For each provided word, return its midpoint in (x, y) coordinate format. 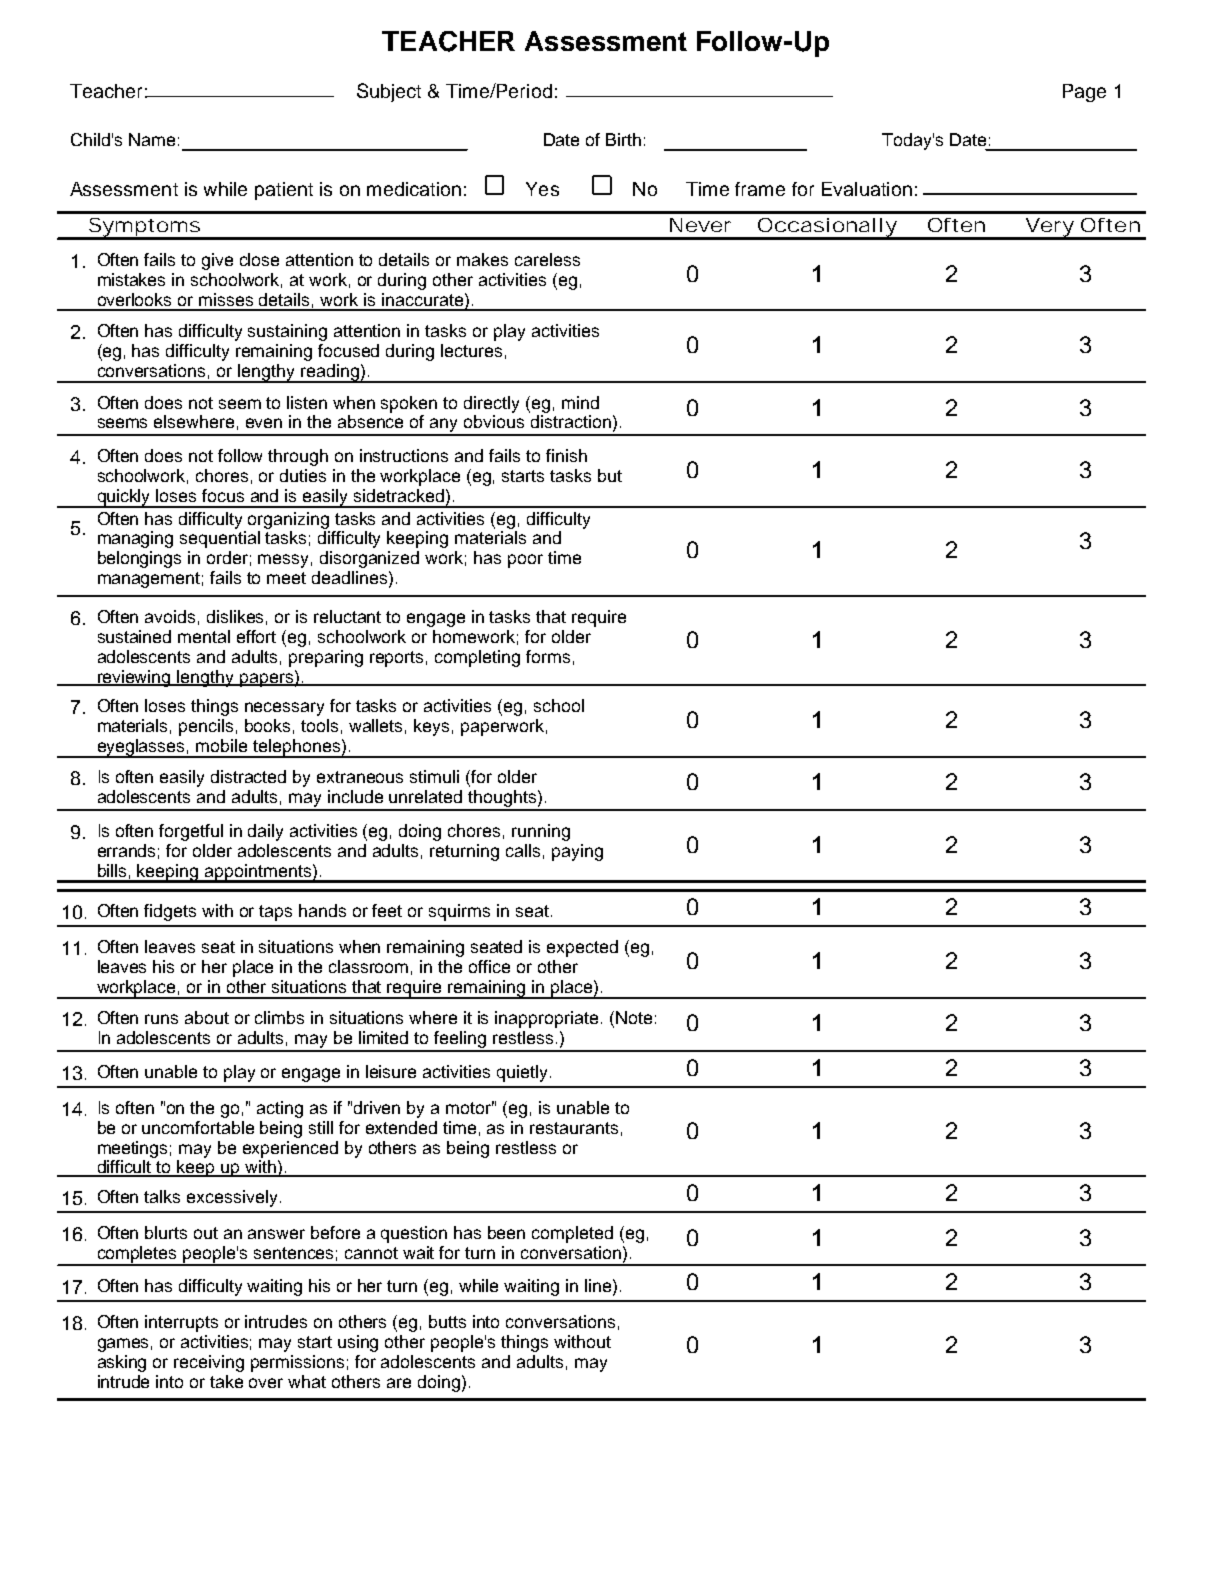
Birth (623, 139)
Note (634, 1017)
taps (275, 913)
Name (152, 139)
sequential (220, 539)
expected (582, 948)
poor (525, 561)
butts (447, 1321)
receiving (209, 1363)
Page (1084, 93)
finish (566, 455)
